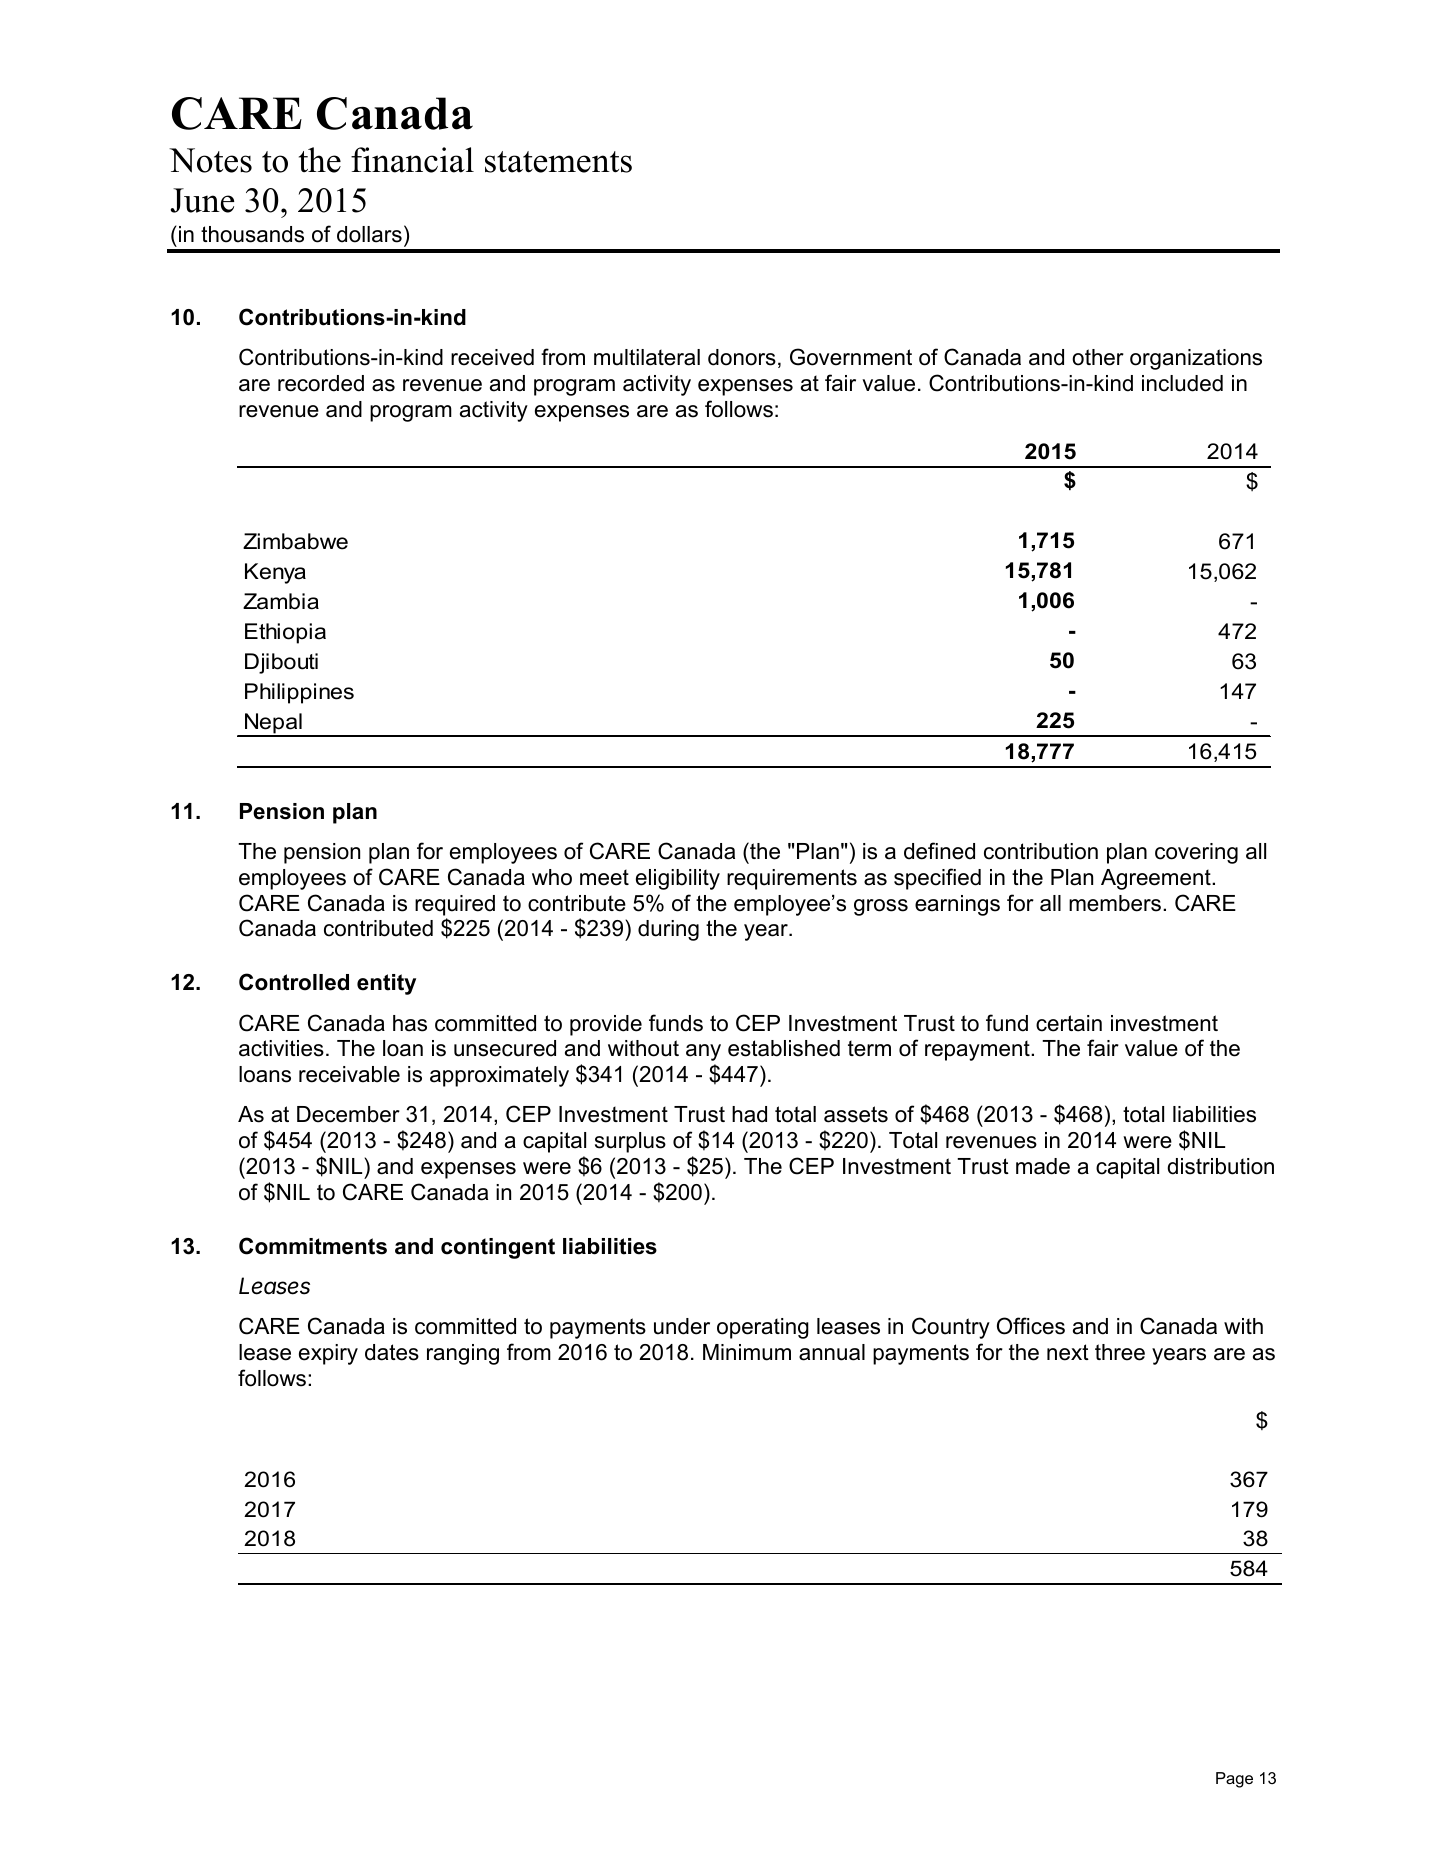 The image size is (1447, 1873). I want to click on dollars, so click(369, 234).
